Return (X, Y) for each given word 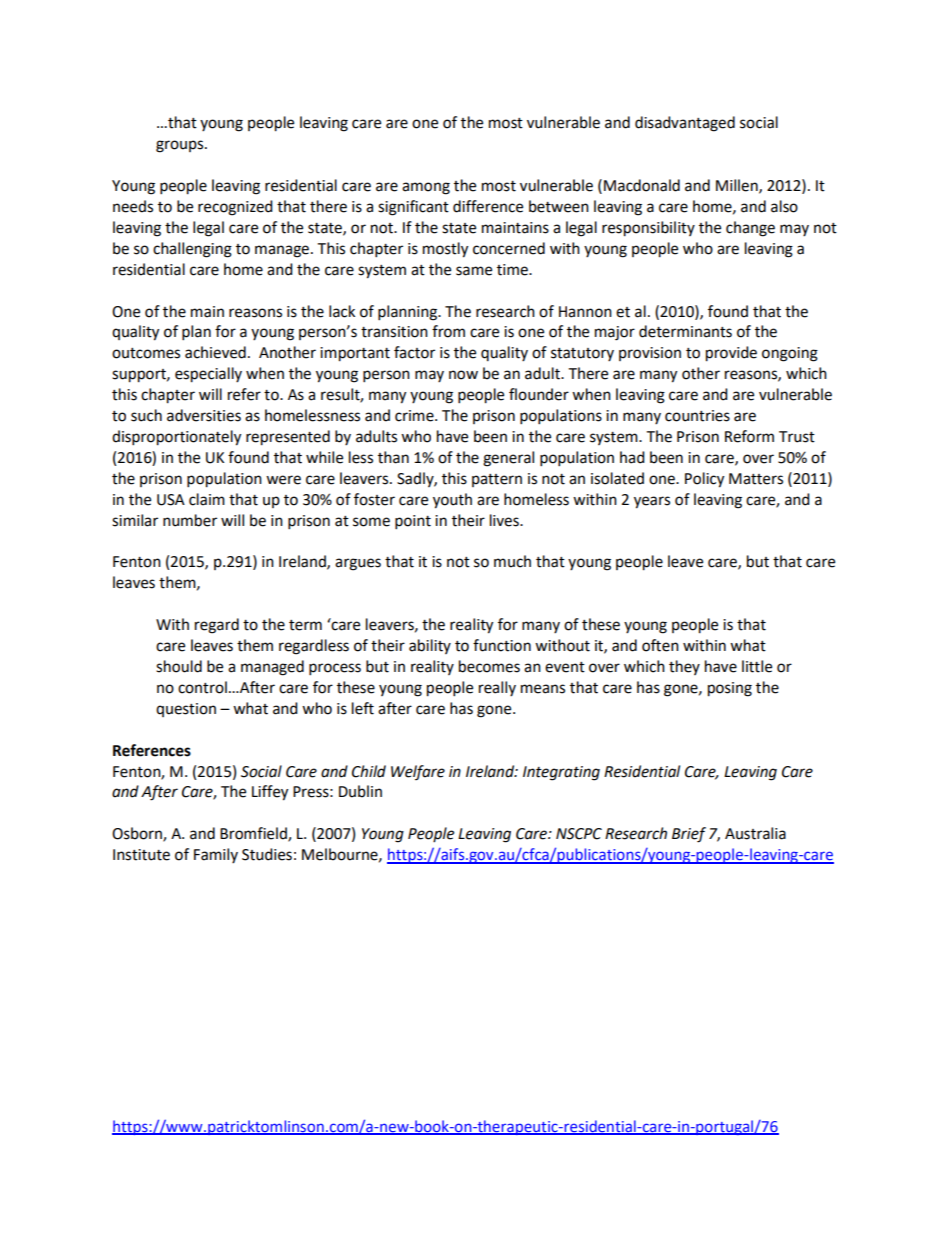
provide (731, 354)
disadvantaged (685, 124)
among (426, 188)
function (502, 645)
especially (208, 375)
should (179, 666)
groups (181, 146)
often (660, 645)
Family (216, 855)
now (463, 375)
